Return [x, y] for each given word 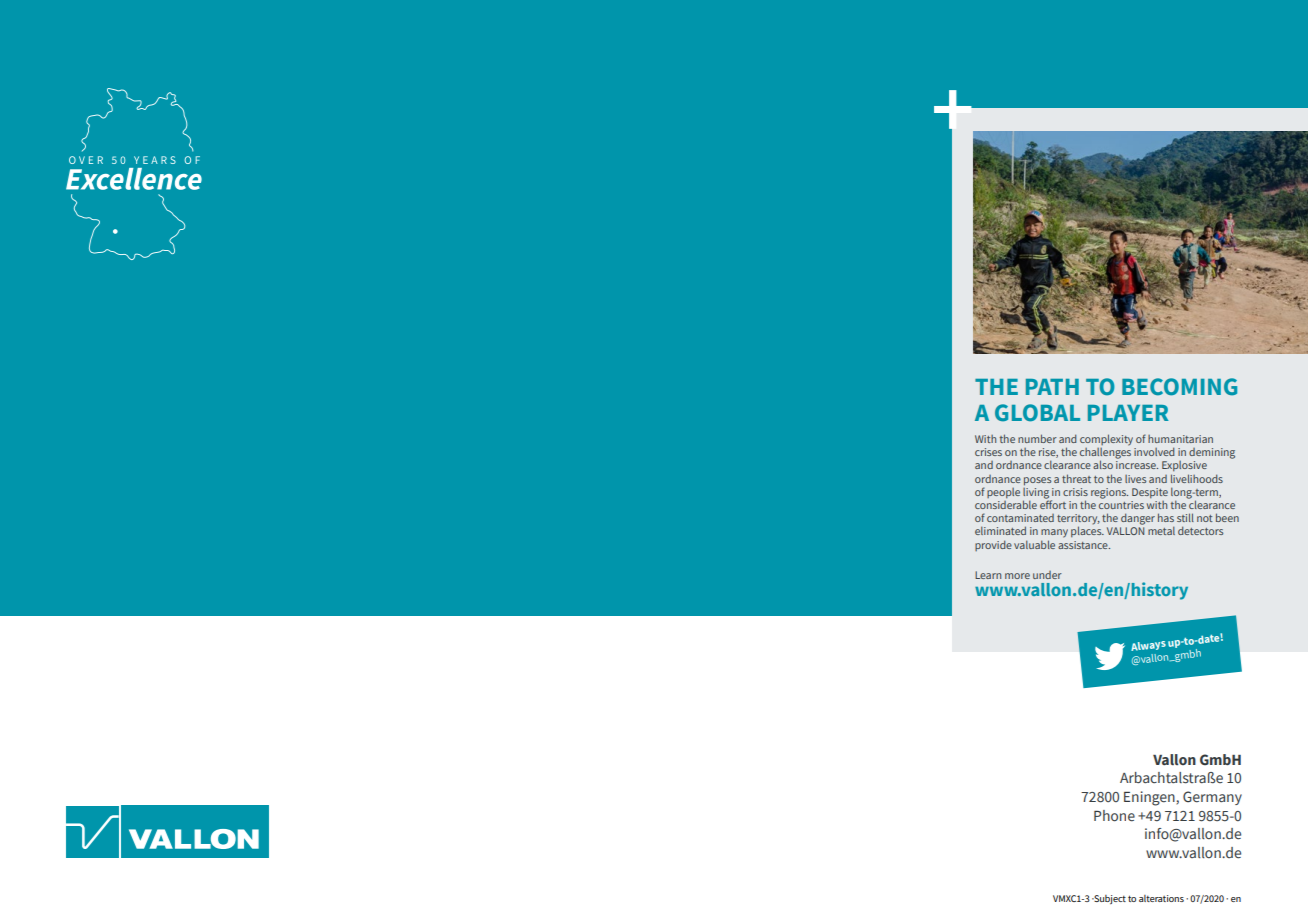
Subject [1109, 899]
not [1204, 518]
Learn [988, 575]
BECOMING [1179, 387]
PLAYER [1128, 413]
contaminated [1020, 518]
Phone [1114, 816]
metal [1161, 530]
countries [1121, 503]
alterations [1161, 898]
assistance [1084, 545]
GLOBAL [1037, 413]
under [1047, 575]
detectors [1200, 530]
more [1017, 576]
